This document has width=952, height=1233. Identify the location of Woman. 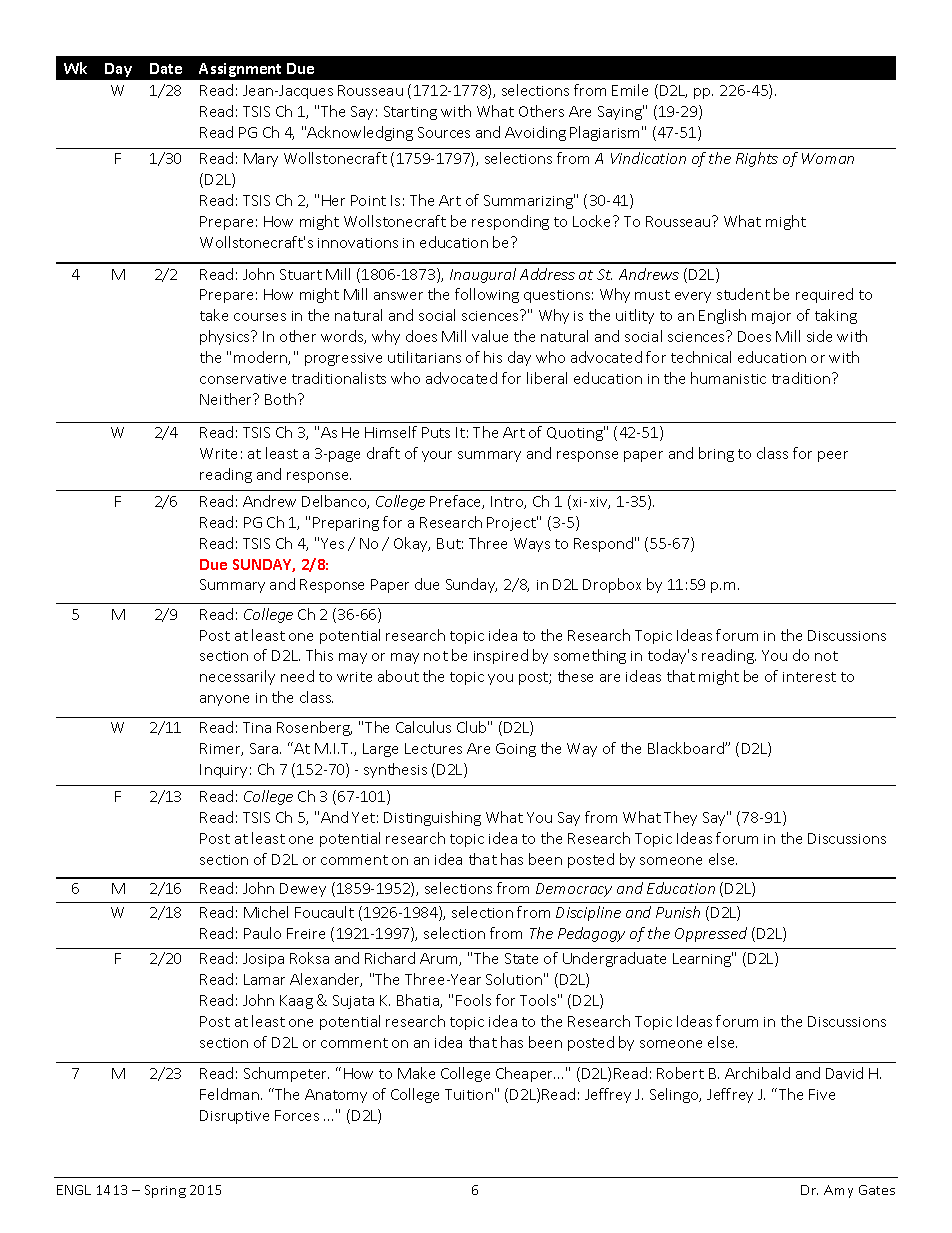
(828, 158).
